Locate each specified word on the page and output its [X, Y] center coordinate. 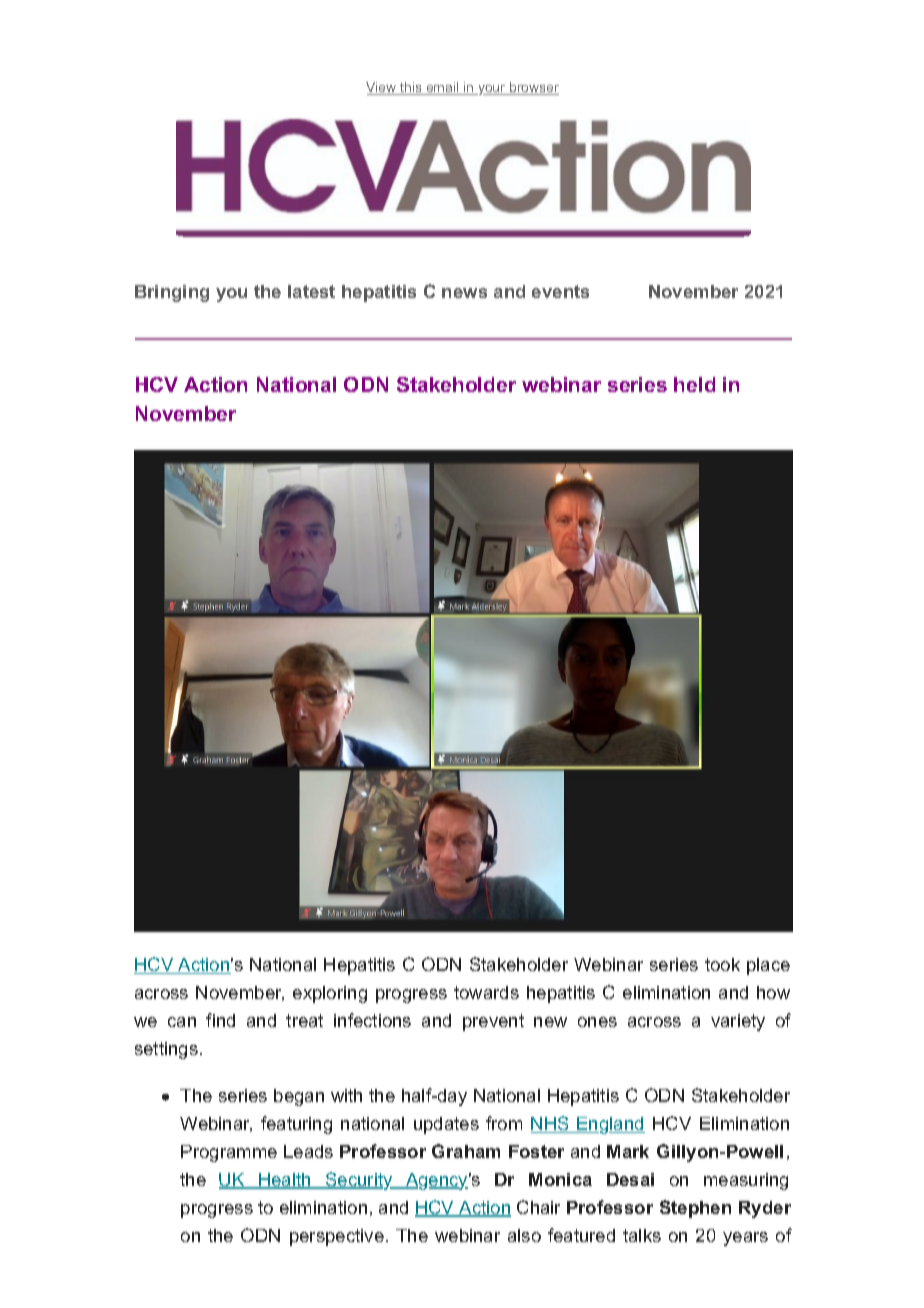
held [694, 384]
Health [285, 1181]
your [492, 90]
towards [486, 992]
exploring [330, 994]
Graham [466, 1151]
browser [533, 88]
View [382, 88]
